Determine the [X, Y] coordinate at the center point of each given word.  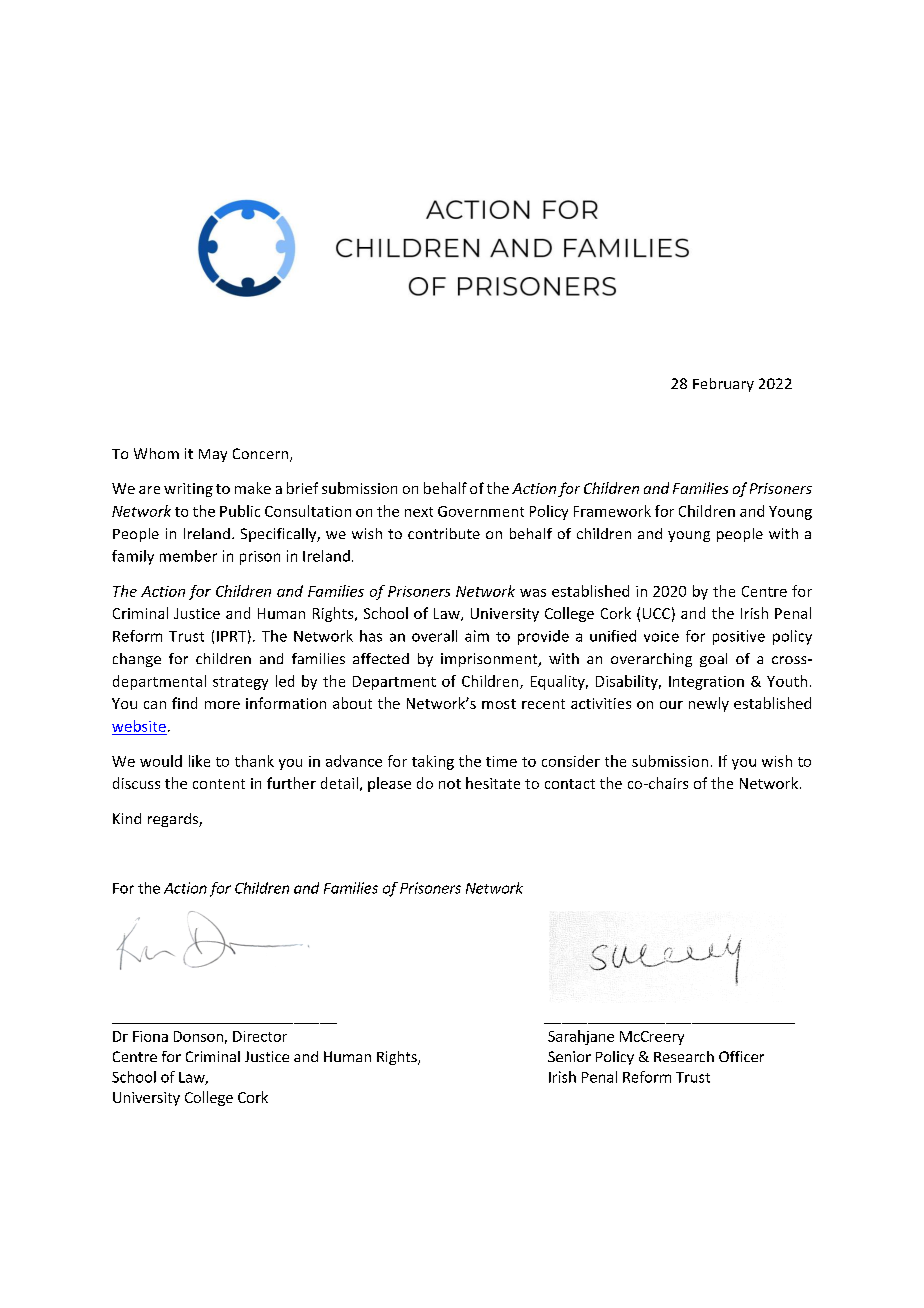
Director [260, 1036]
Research [684, 1056]
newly [709, 704]
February [723, 385]
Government [481, 511]
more [222, 705]
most [499, 704]
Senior [569, 1056]
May [213, 455]
